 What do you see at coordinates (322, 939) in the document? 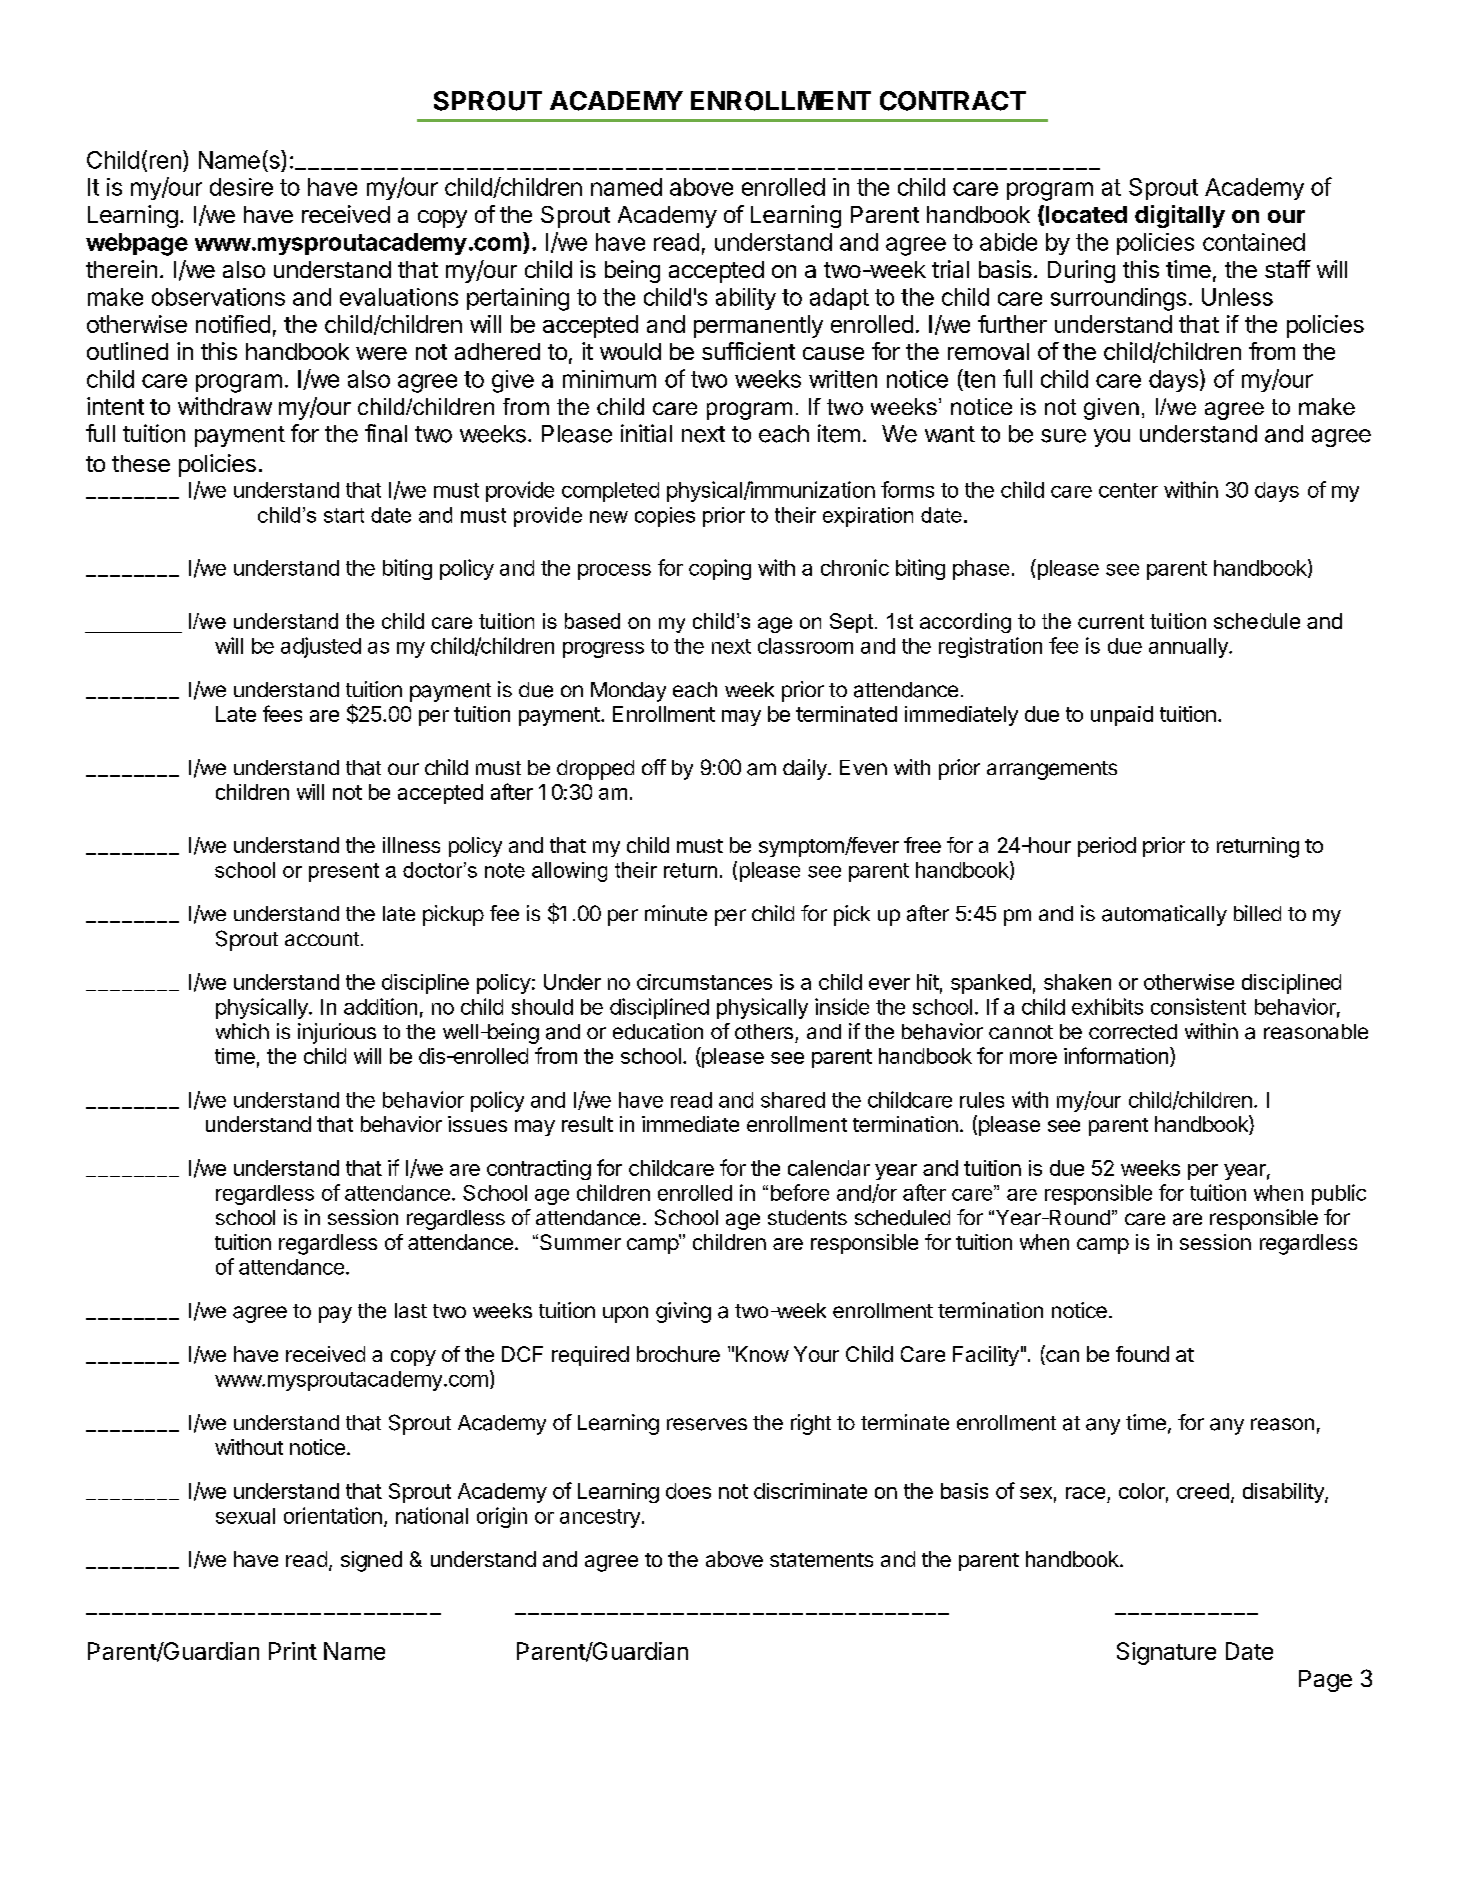
I see `account` at bounding box center [322, 939].
